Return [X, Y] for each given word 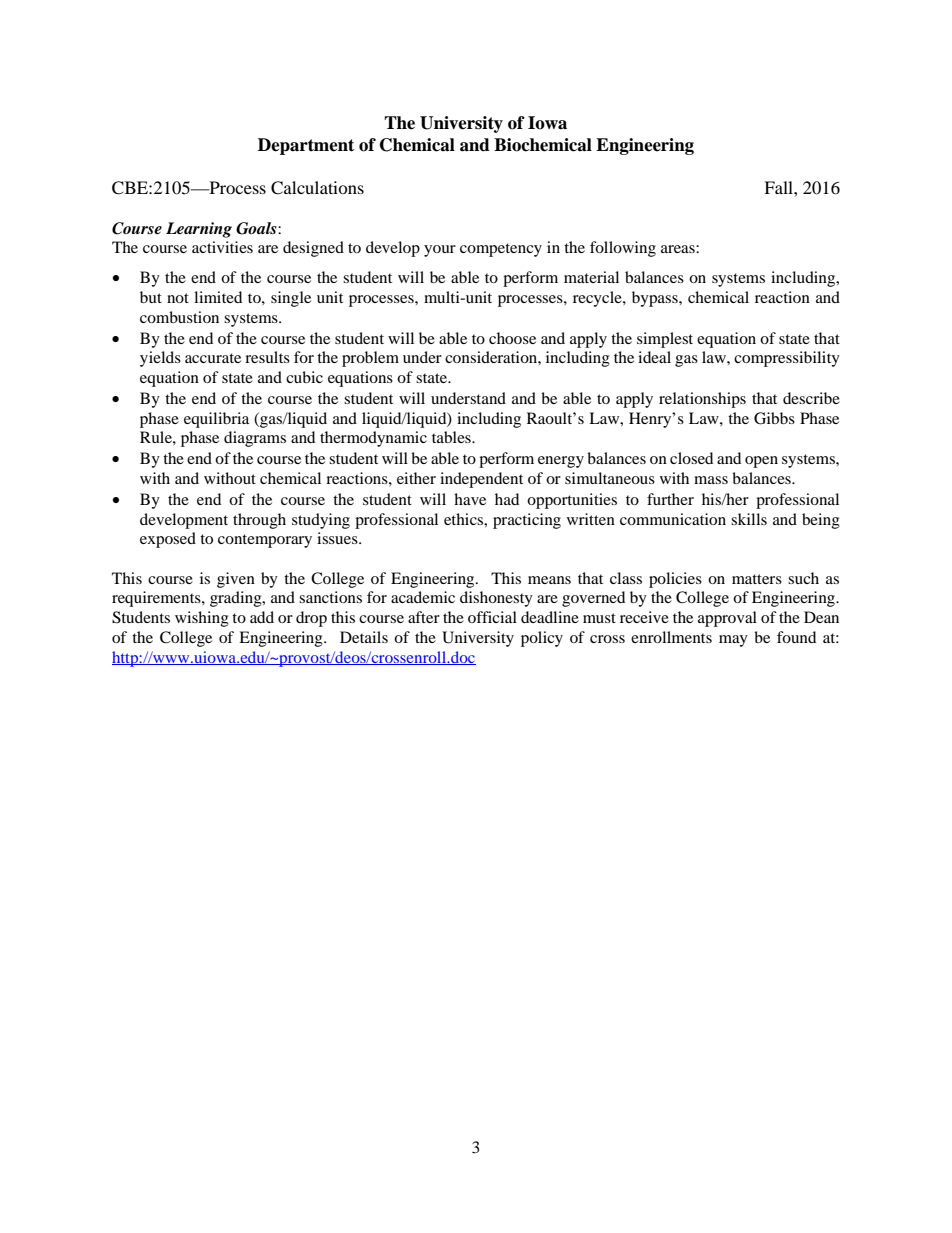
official [492, 617]
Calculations [317, 188]
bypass [656, 299]
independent [481, 480]
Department [306, 146]
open [761, 462]
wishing [202, 619]
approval [727, 619]
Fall [779, 187]
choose [512, 338]
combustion [179, 317]
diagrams [255, 439]
